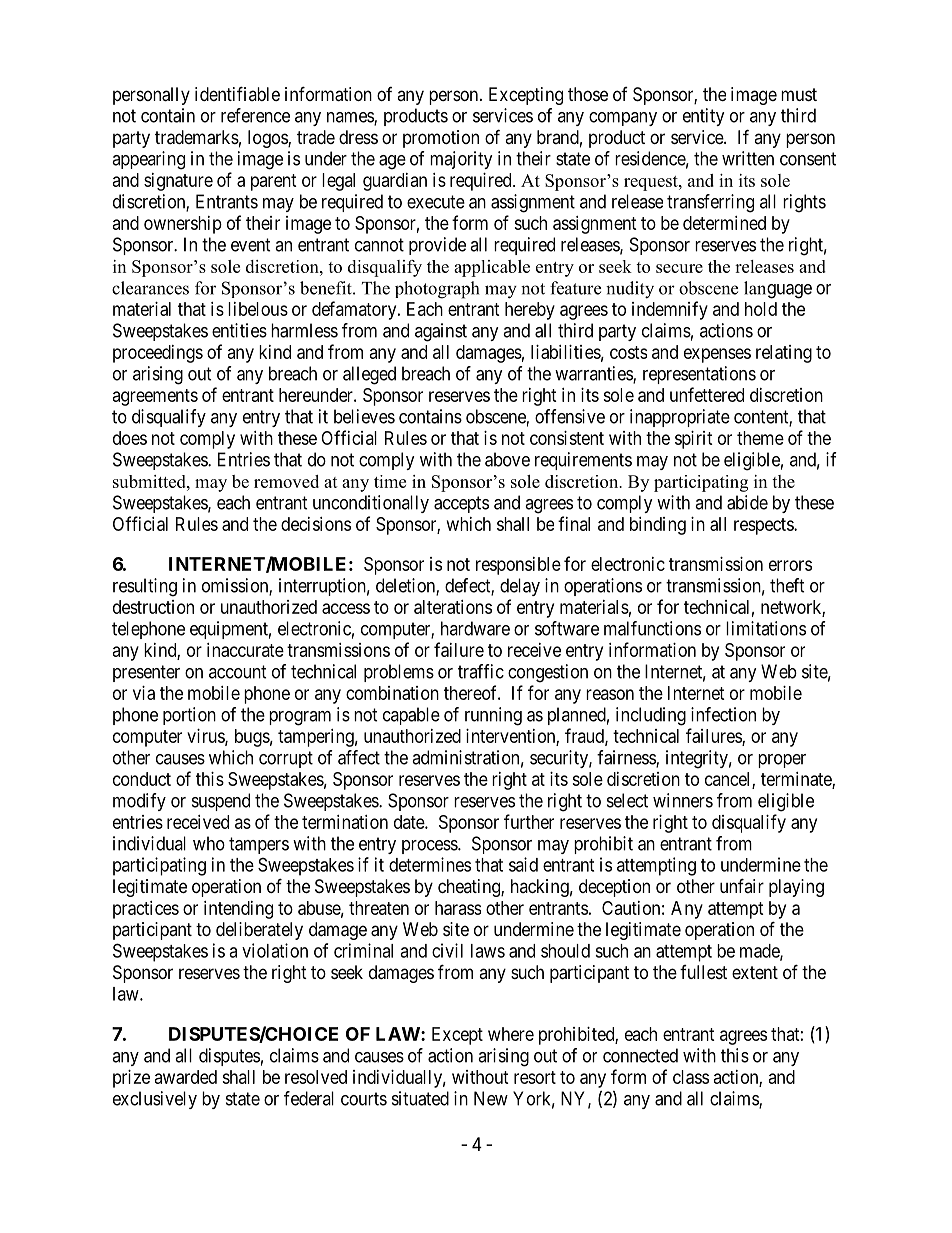 This image has height=1233, width=952. I want to click on entity, so click(704, 117).
